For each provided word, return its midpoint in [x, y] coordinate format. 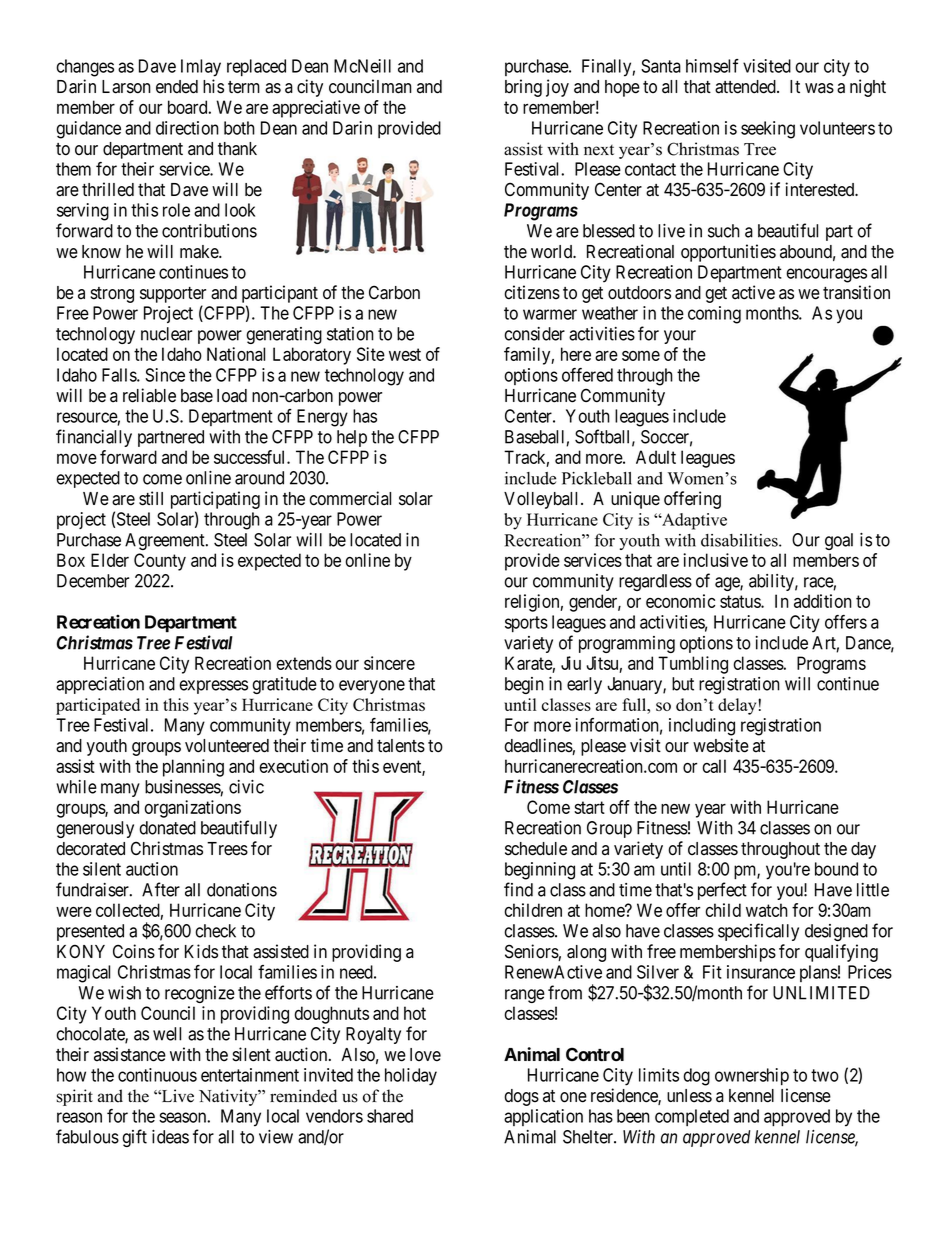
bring [523, 88]
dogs [521, 1097]
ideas [170, 1137]
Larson [126, 87]
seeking [768, 130]
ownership [752, 1077]
